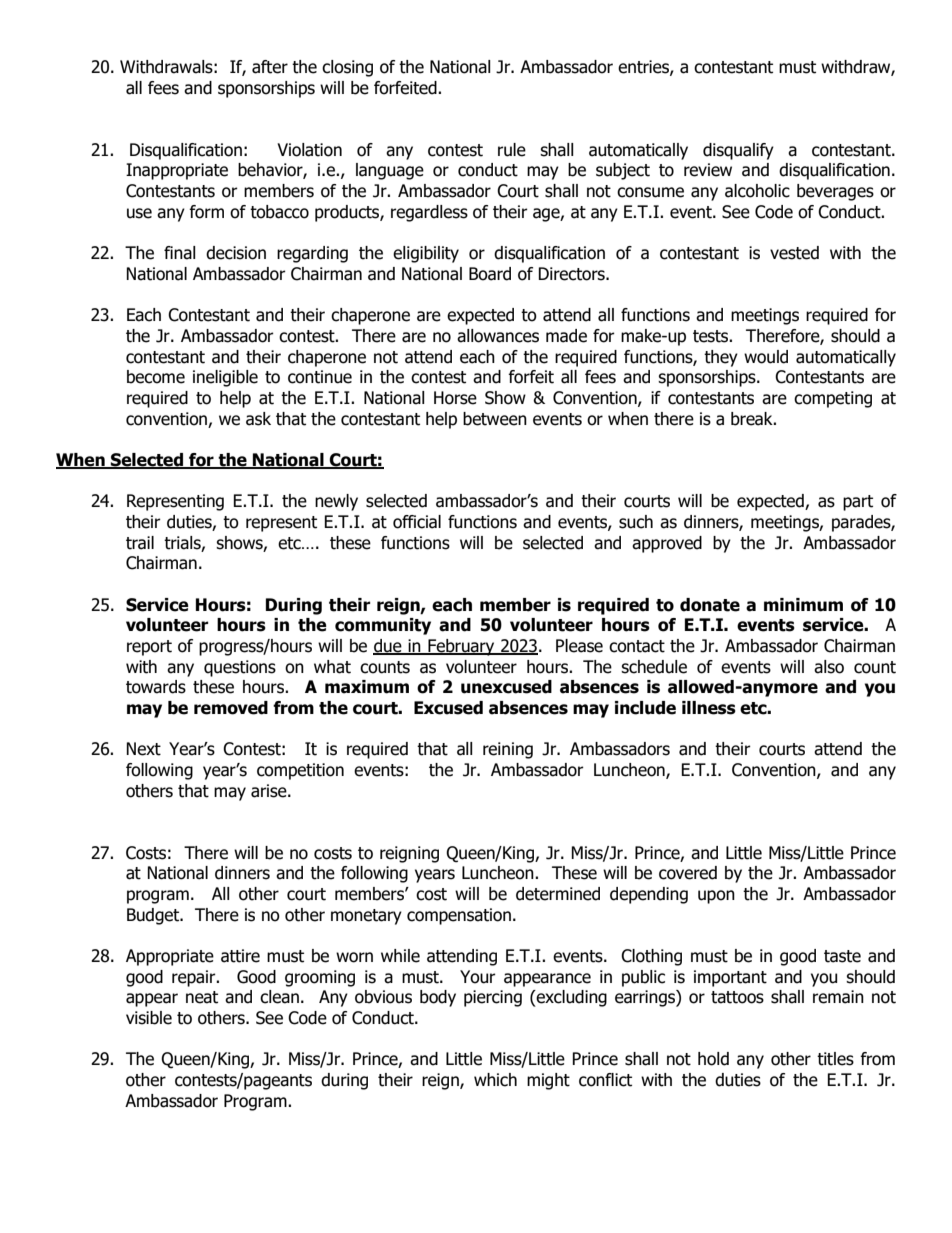 The height and width of the page is (1233, 952). I want to click on February, so click(461, 647).
